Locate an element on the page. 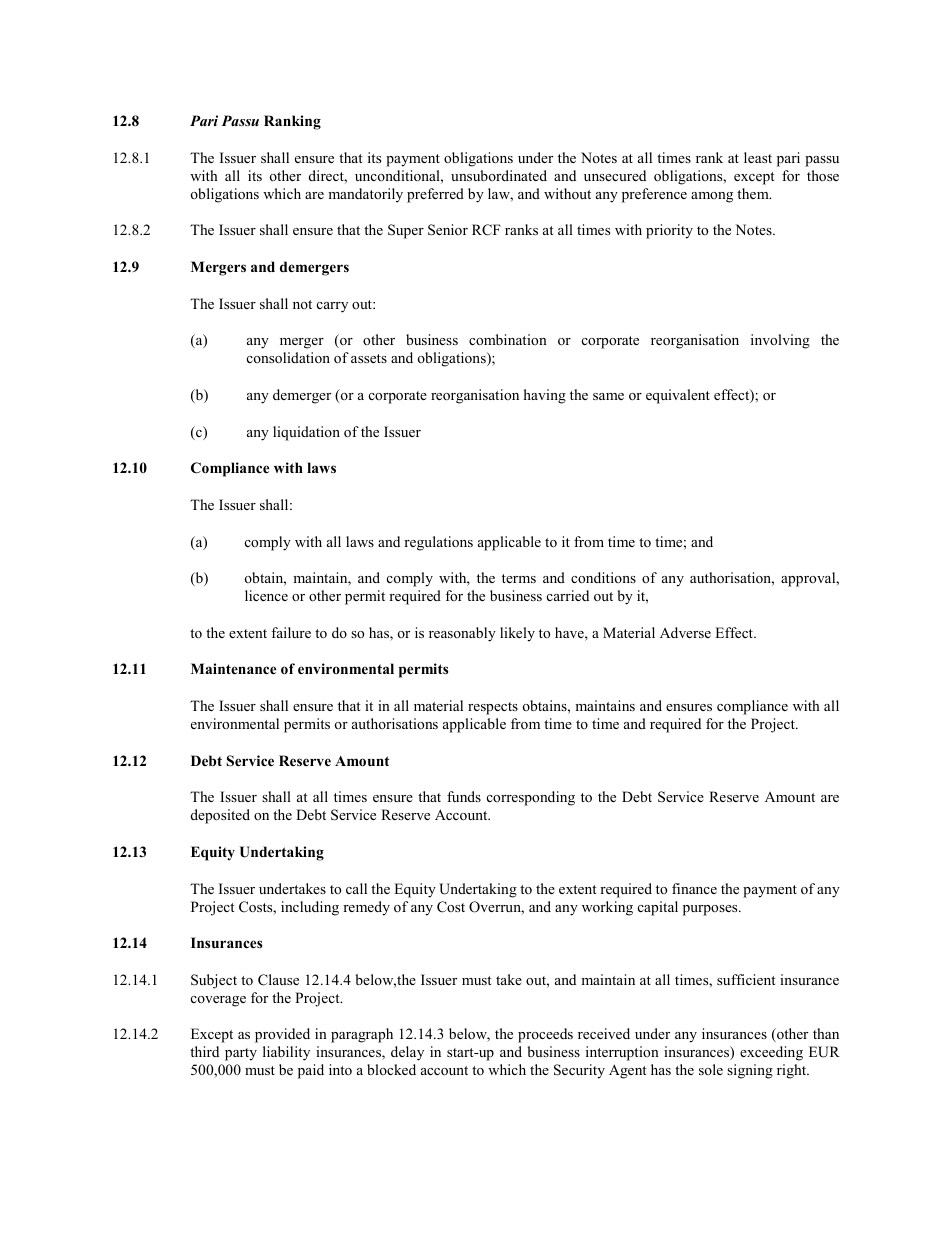  likely is located at coordinates (517, 634).
